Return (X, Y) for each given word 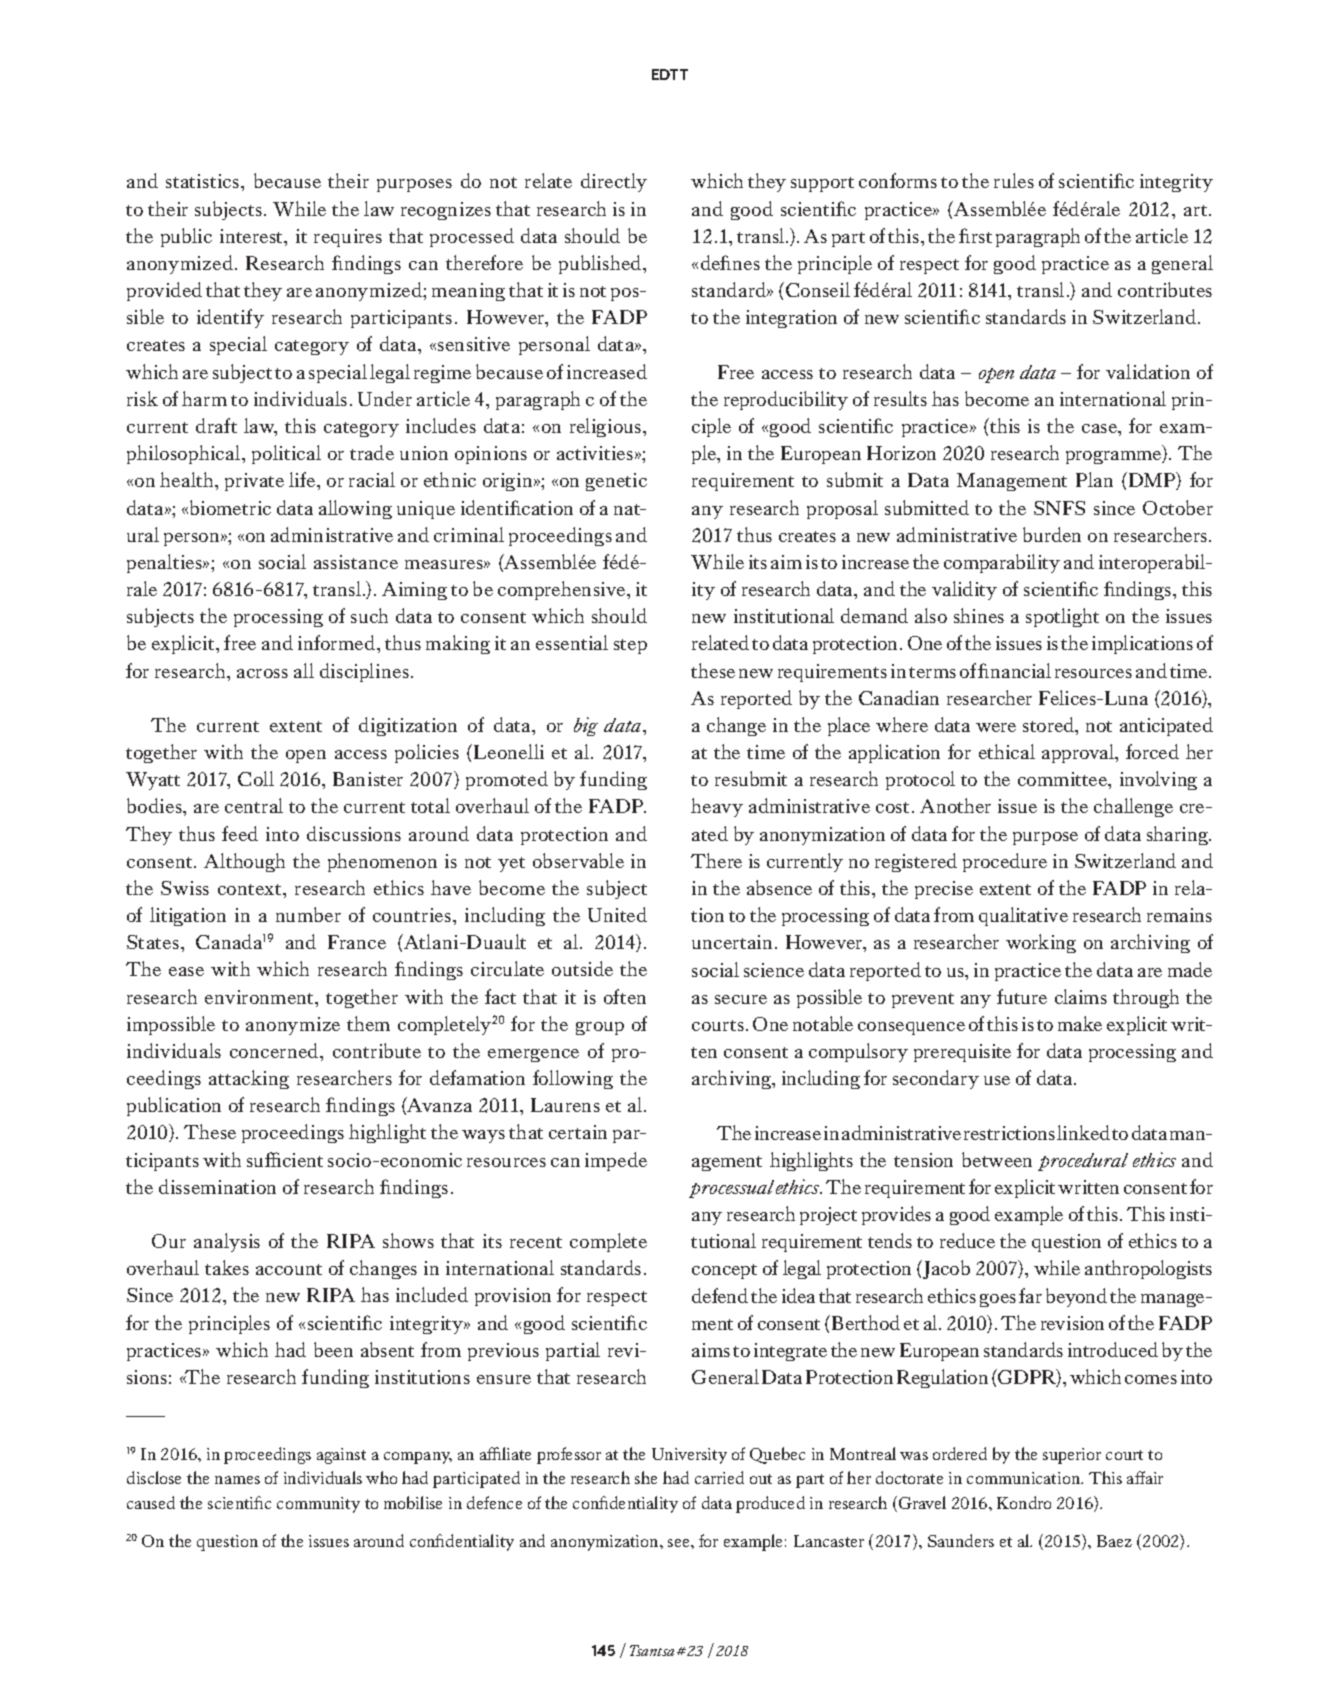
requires (348, 238)
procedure (1005, 862)
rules (1014, 180)
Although (244, 862)
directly (614, 182)
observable (578, 860)
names (237, 1480)
